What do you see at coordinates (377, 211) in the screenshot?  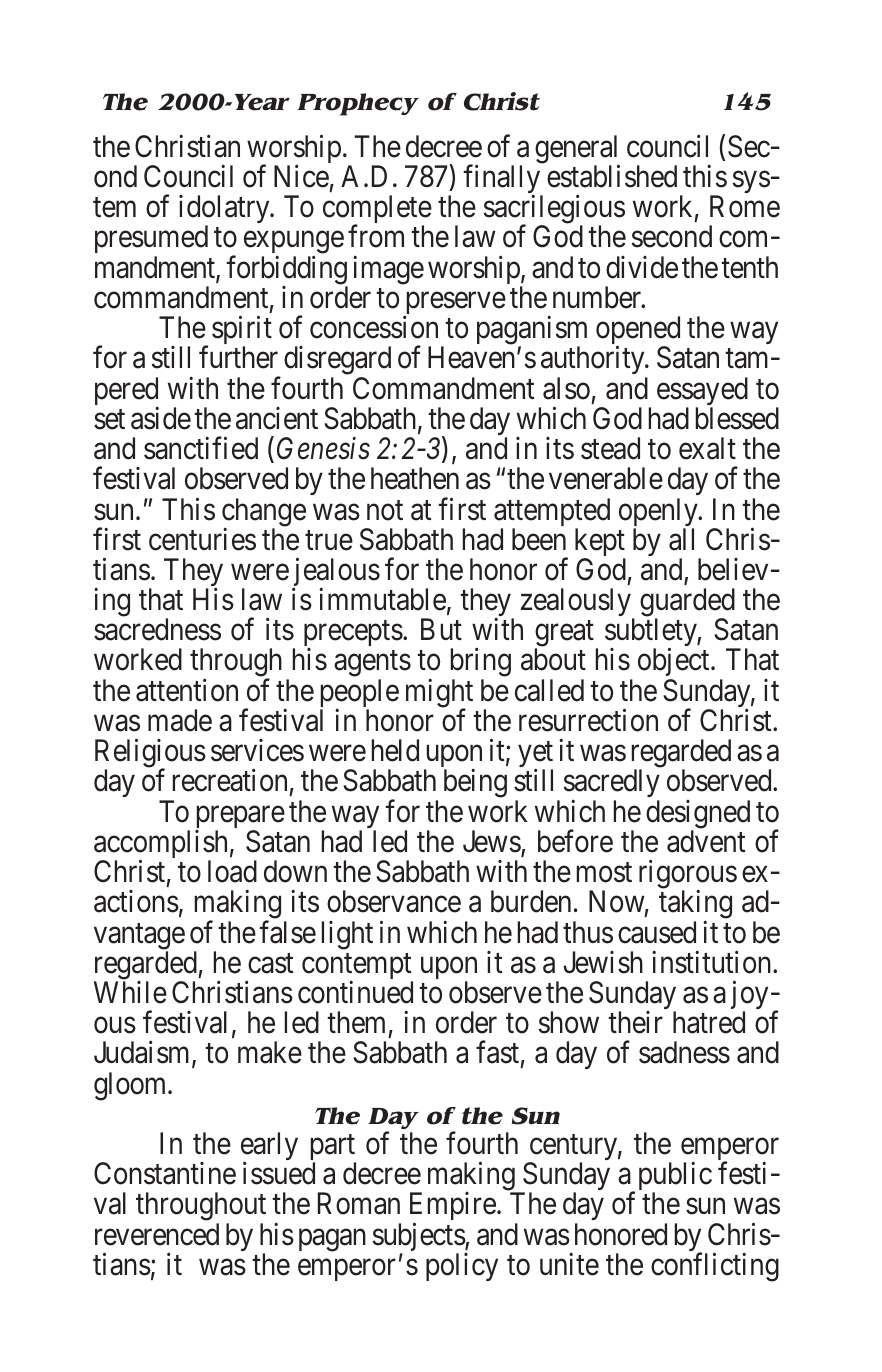 I see `complete` at bounding box center [377, 211].
